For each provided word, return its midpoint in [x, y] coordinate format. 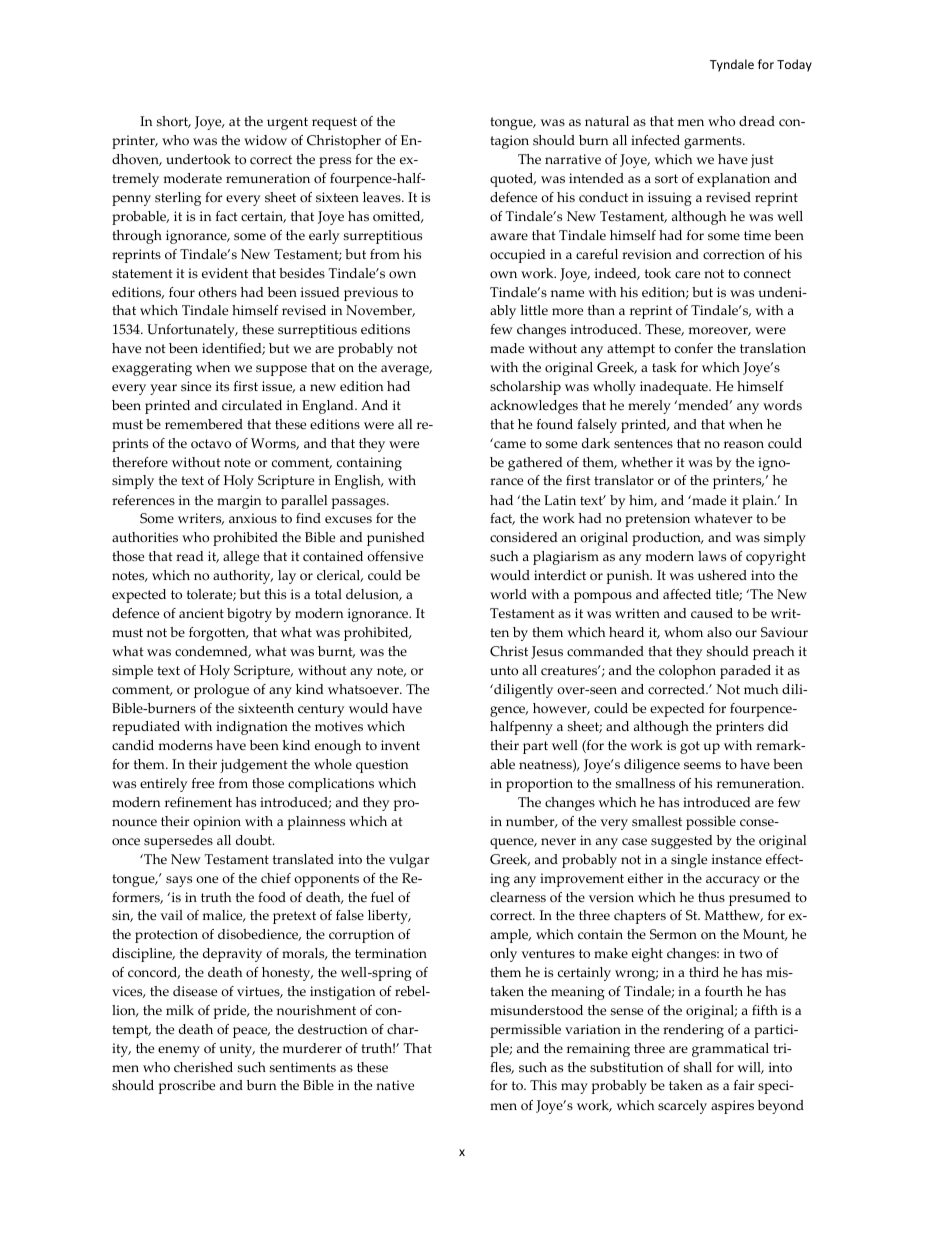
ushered [722, 575]
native [395, 1085]
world [508, 594]
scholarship [525, 388]
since [196, 386]
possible [711, 823]
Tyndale [732, 65]
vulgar [409, 861]
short [174, 122]
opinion [217, 823]
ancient [201, 613]
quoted [513, 180]
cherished [203, 1067]
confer [694, 348]
